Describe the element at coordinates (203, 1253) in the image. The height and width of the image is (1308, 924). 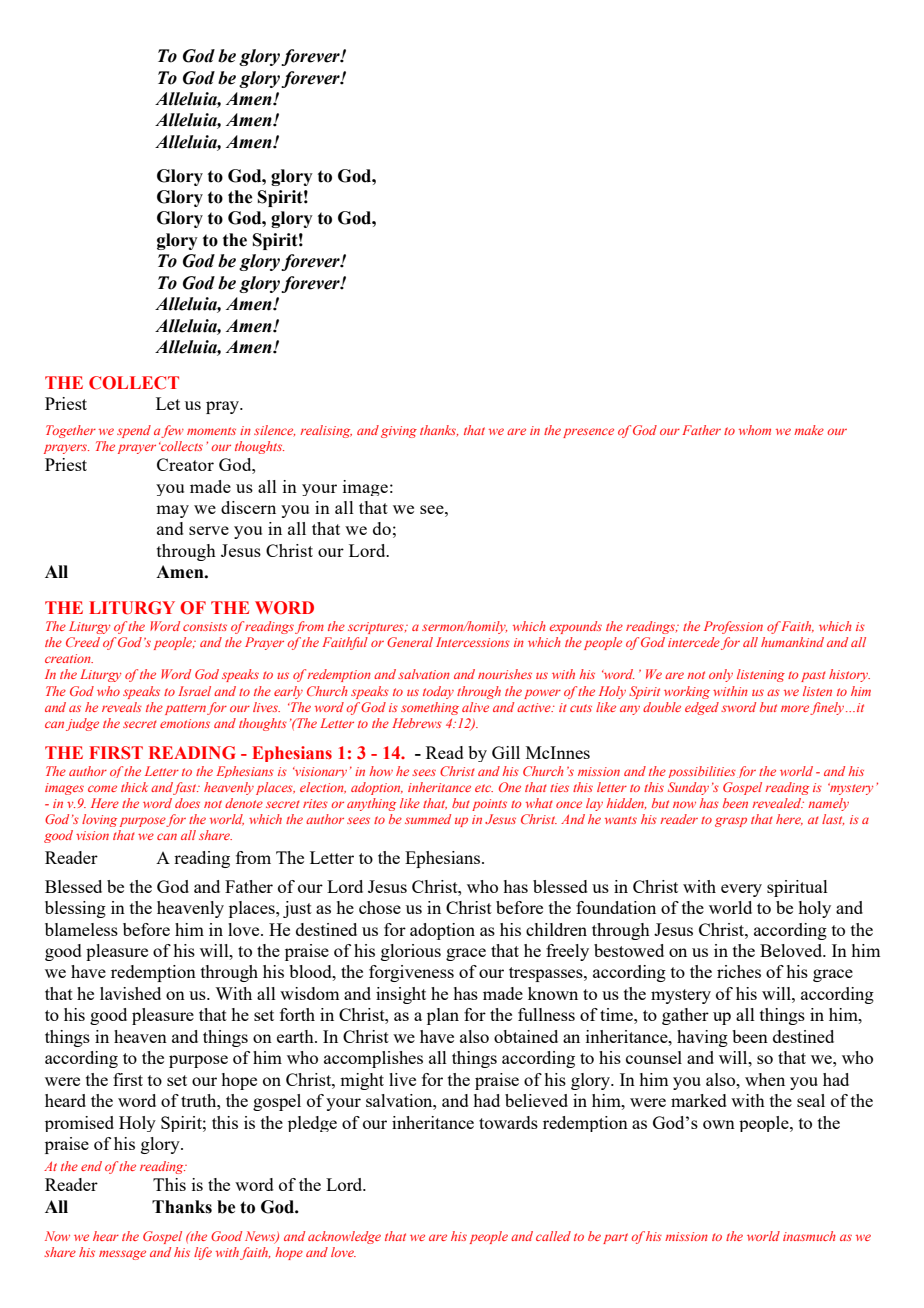
I see `life` at that location.
